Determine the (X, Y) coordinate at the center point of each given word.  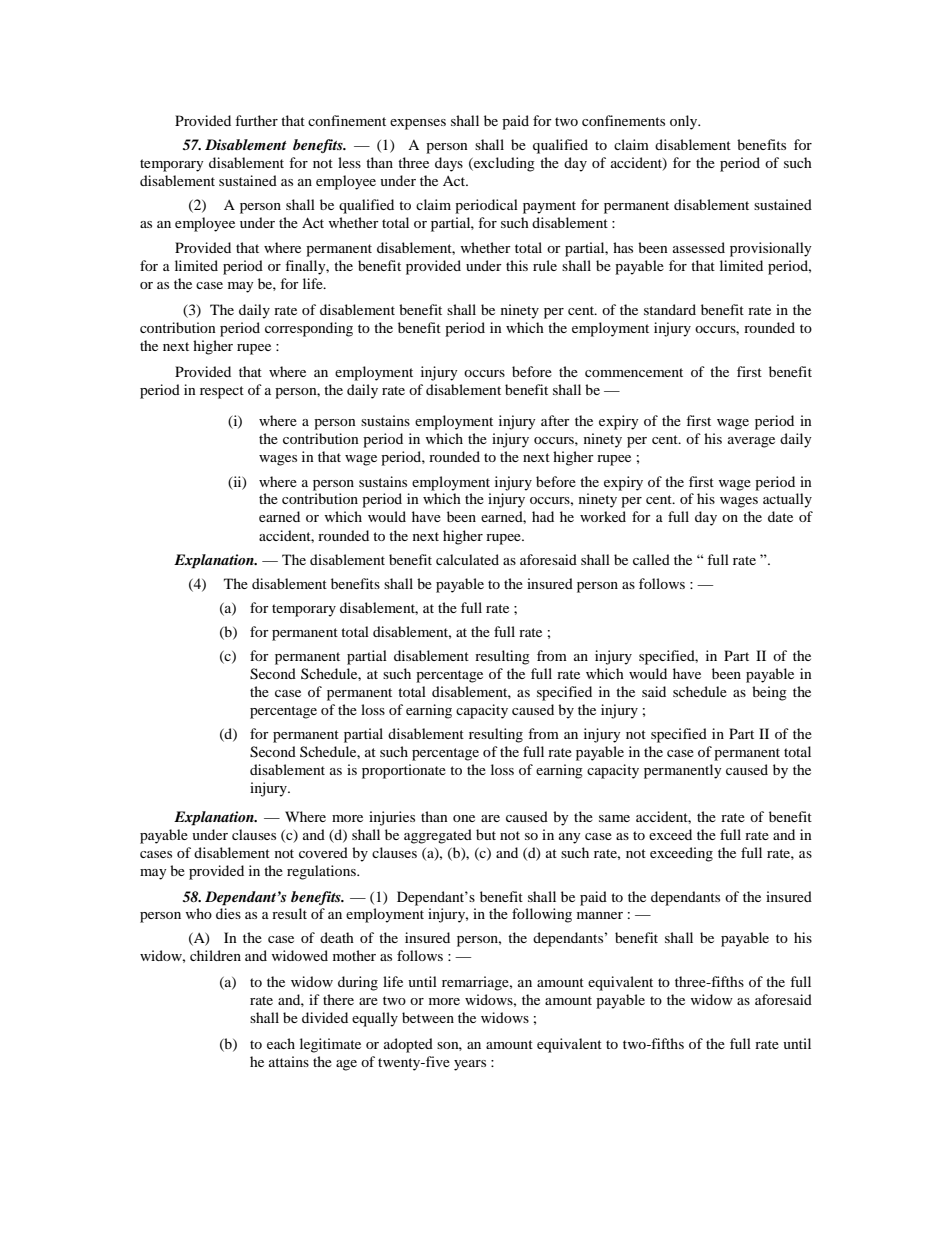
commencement (634, 372)
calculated (467, 559)
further (256, 120)
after (555, 420)
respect (222, 392)
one (464, 818)
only (685, 122)
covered (323, 852)
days (449, 164)
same (614, 818)
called (651, 559)
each (281, 1043)
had (543, 516)
